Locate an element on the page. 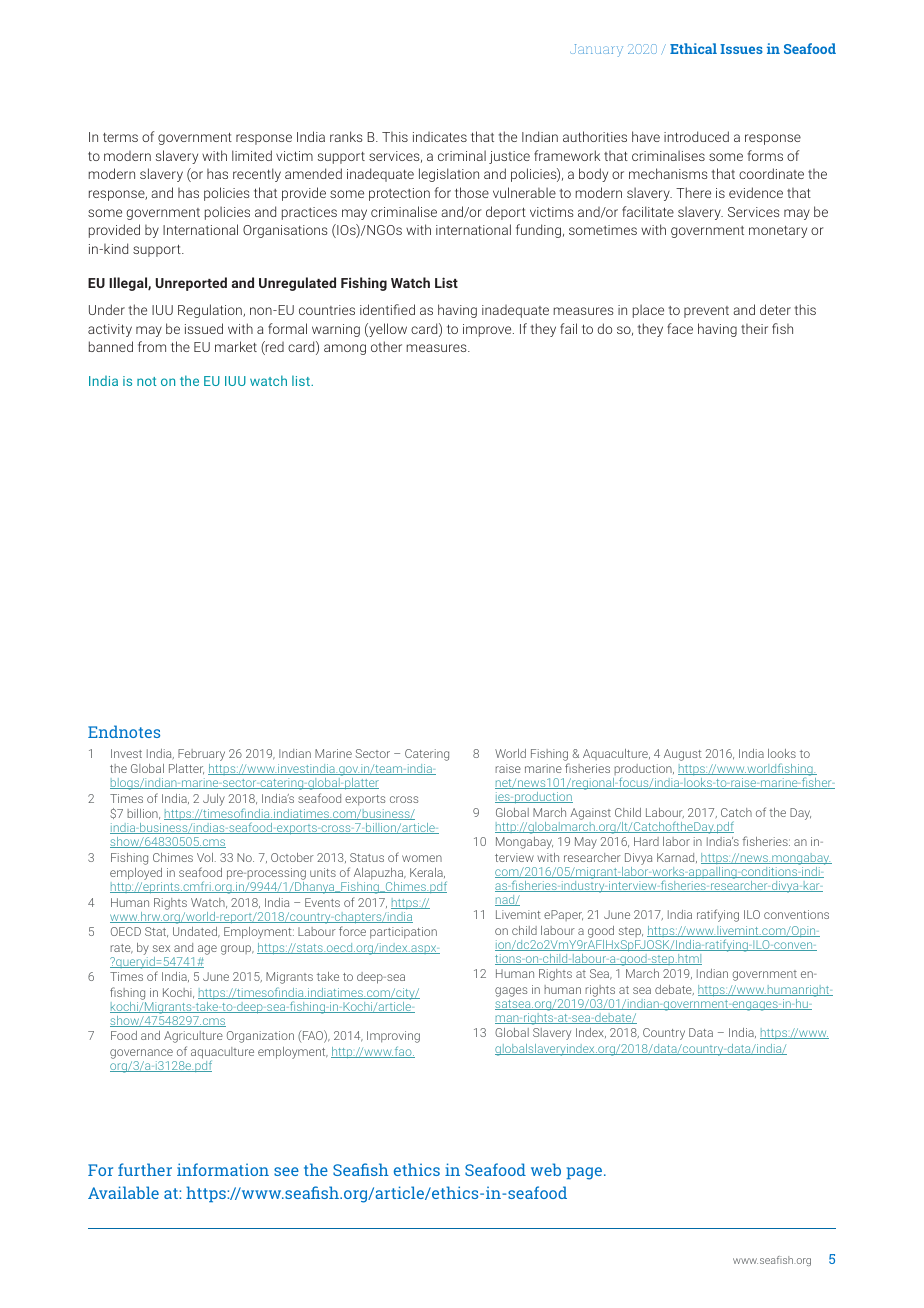 The width and height of the page is (924, 1308). Endnotes is located at coordinates (124, 731).
